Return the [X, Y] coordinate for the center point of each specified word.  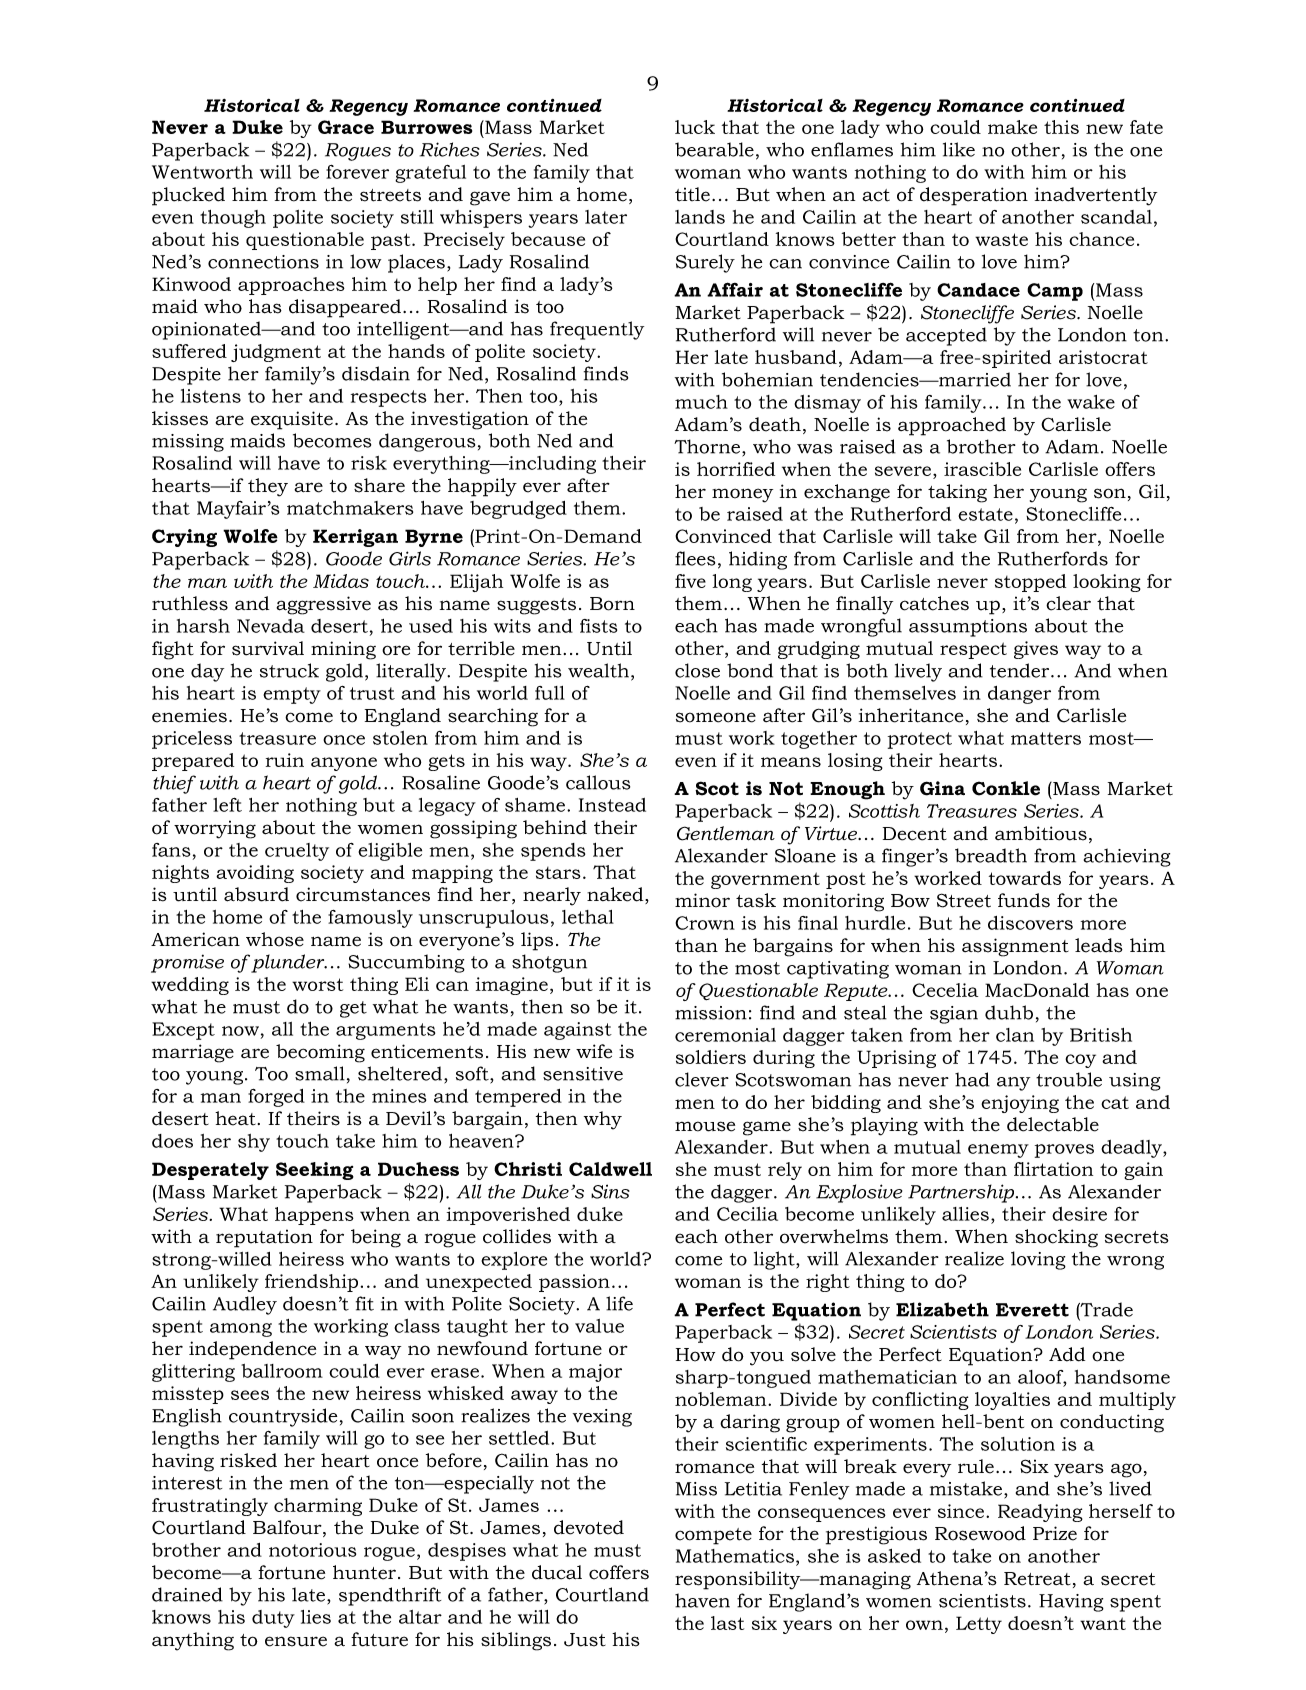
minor [702, 900]
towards [1025, 878]
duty [273, 1619]
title [692, 194]
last [727, 1623]
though [233, 219]
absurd [256, 894]
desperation [974, 196]
